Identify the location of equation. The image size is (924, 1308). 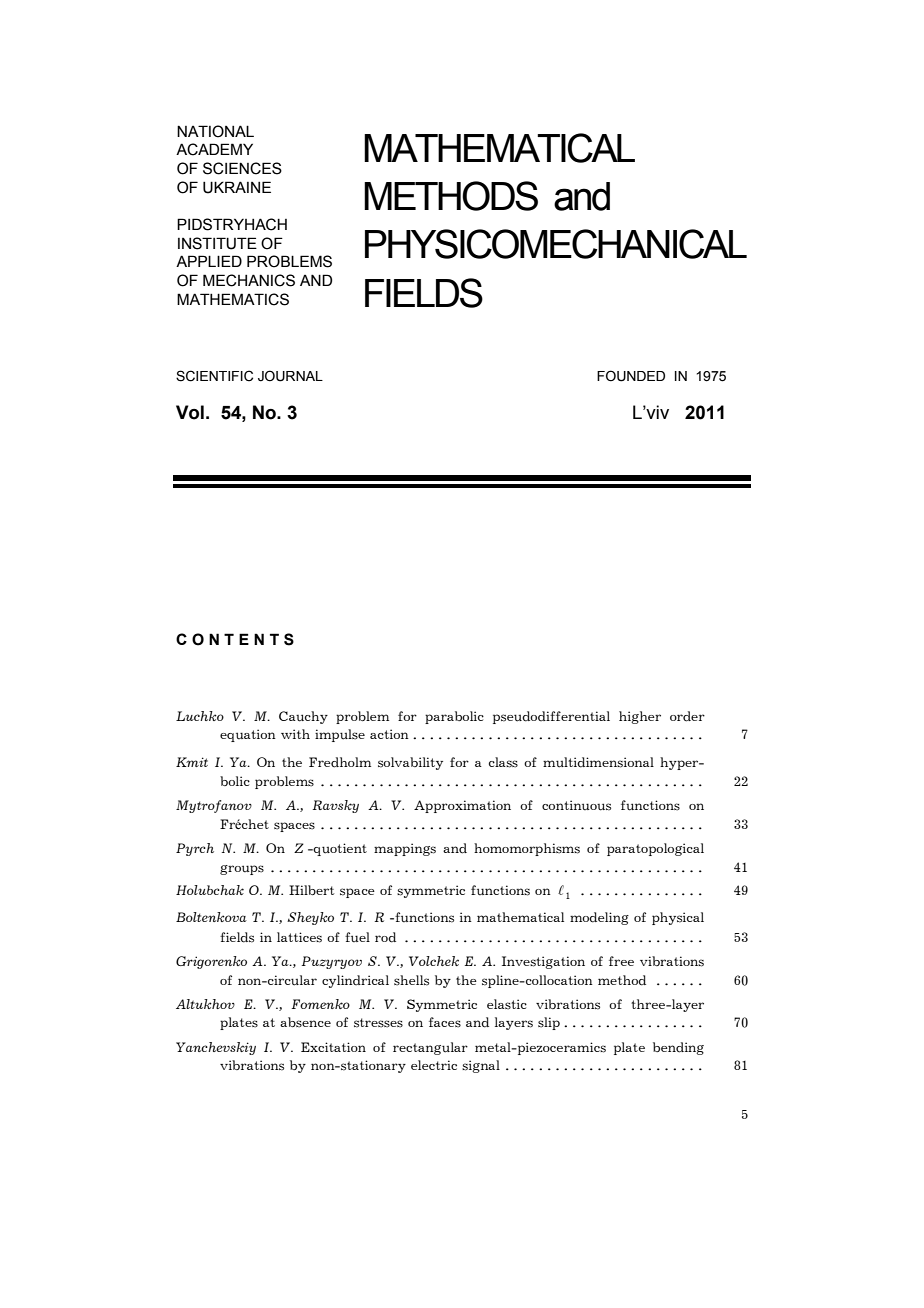
(248, 735).
